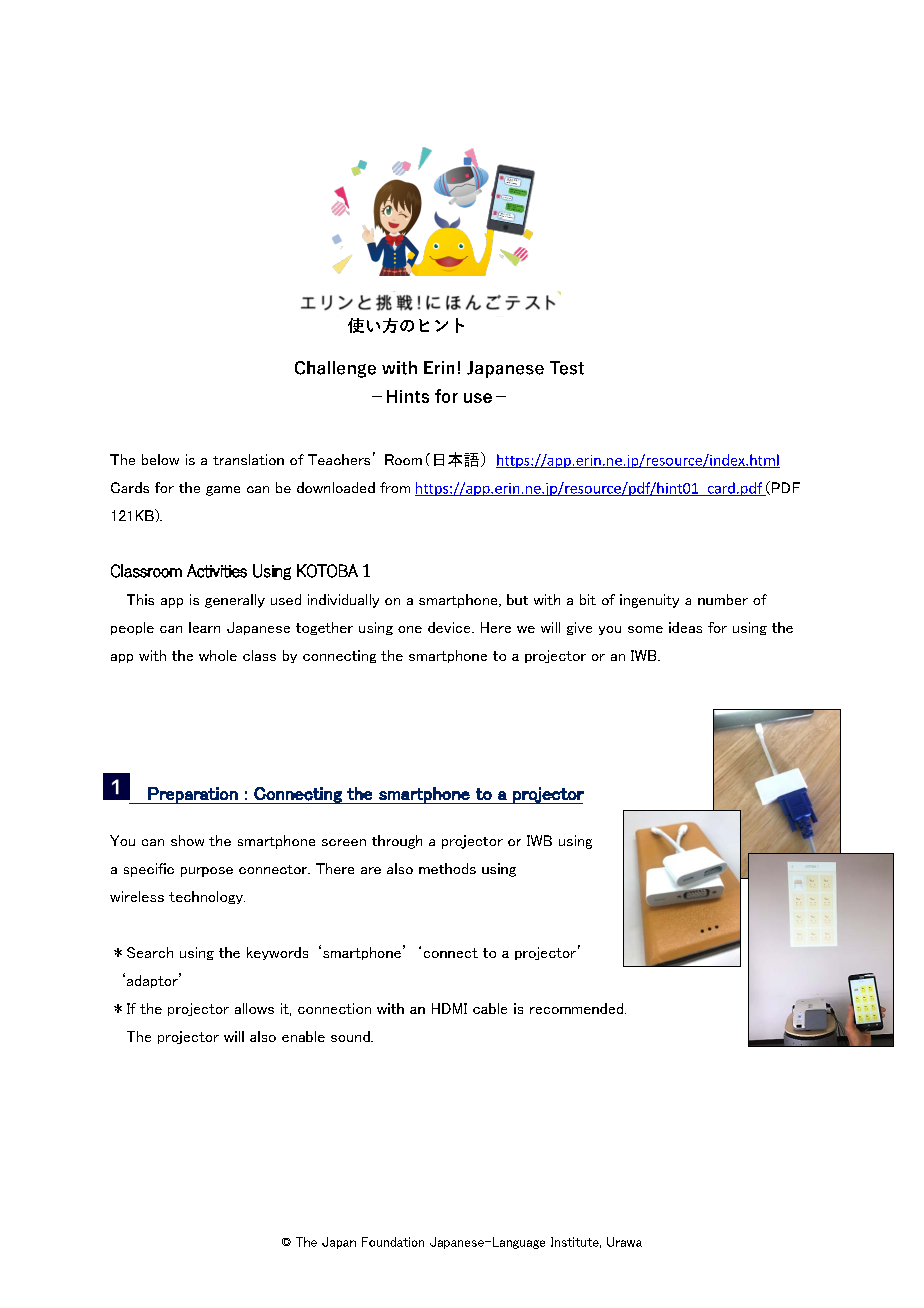  What do you see at coordinates (450, 627) in the page?
I see `device` at bounding box center [450, 627].
